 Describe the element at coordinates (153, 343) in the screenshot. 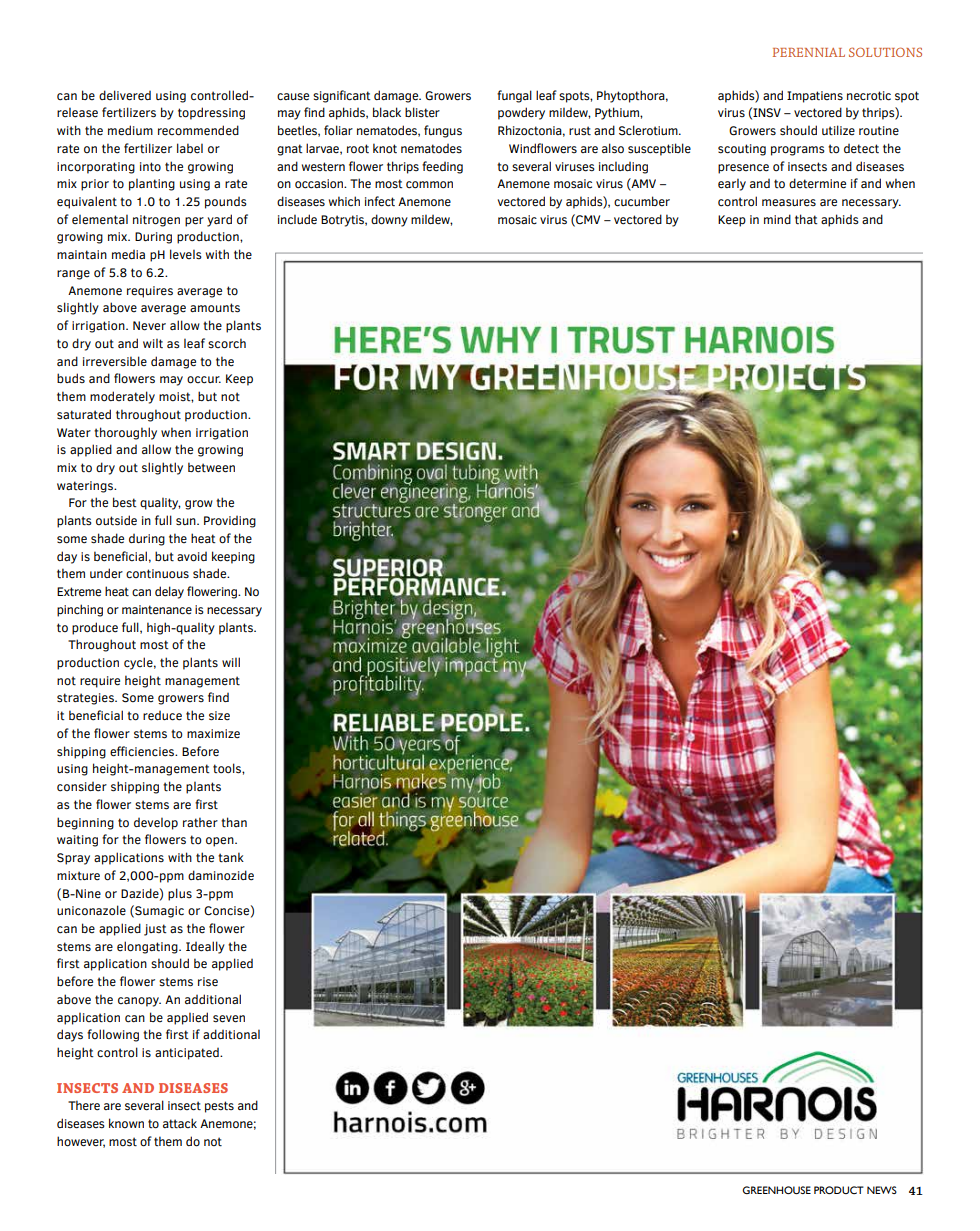

I see `wilt` at that location.
